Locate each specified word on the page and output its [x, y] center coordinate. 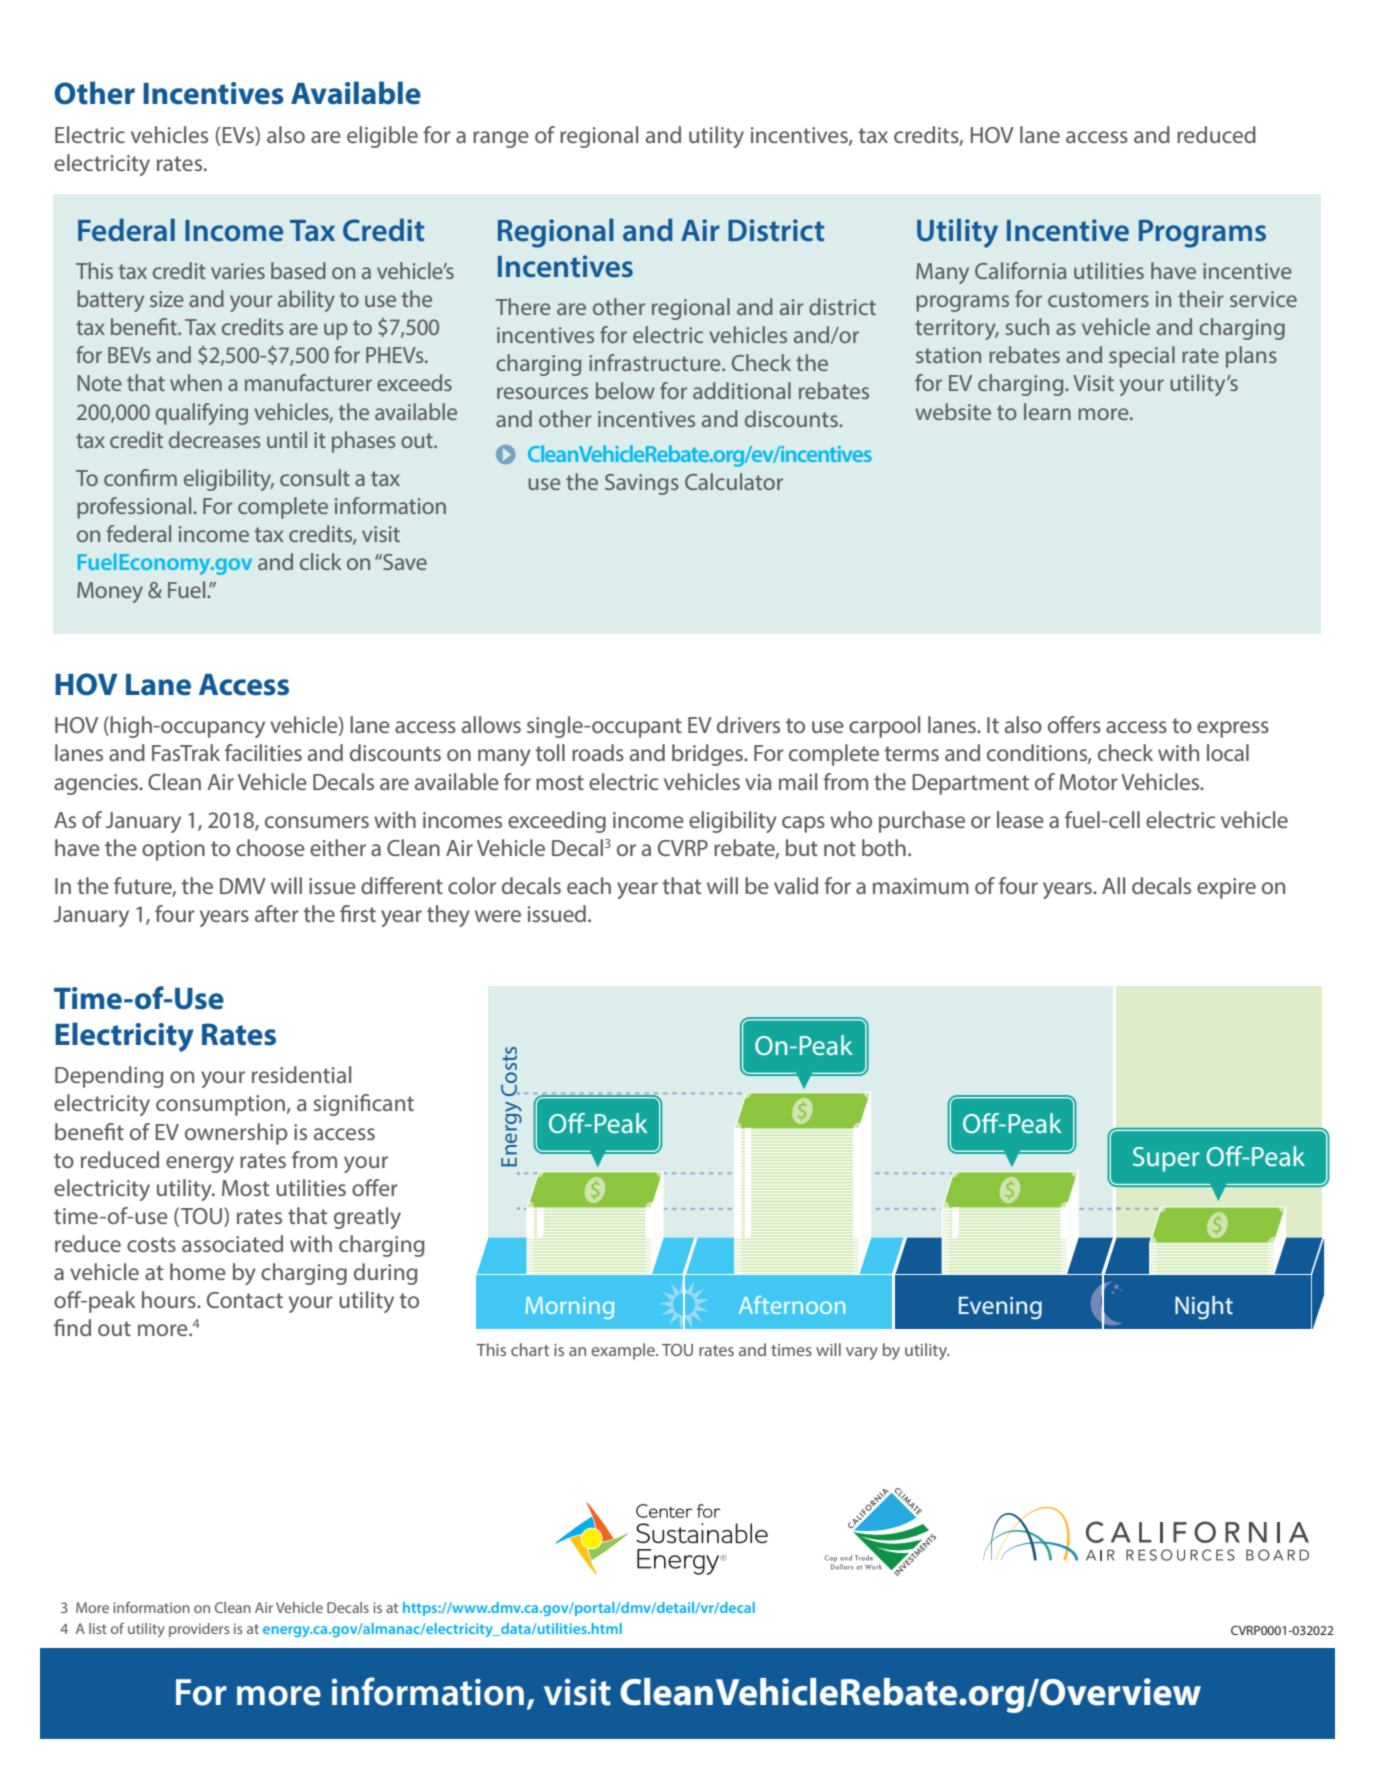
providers [199, 1630]
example [624, 1351]
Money [110, 592]
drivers [748, 724]
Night [1204, 1308]
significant [364, 1105]
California [1020, 270]
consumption [220, 1105]
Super [1166, 1159]
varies [238, 271]
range [501, 139]
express [1233, 729]
